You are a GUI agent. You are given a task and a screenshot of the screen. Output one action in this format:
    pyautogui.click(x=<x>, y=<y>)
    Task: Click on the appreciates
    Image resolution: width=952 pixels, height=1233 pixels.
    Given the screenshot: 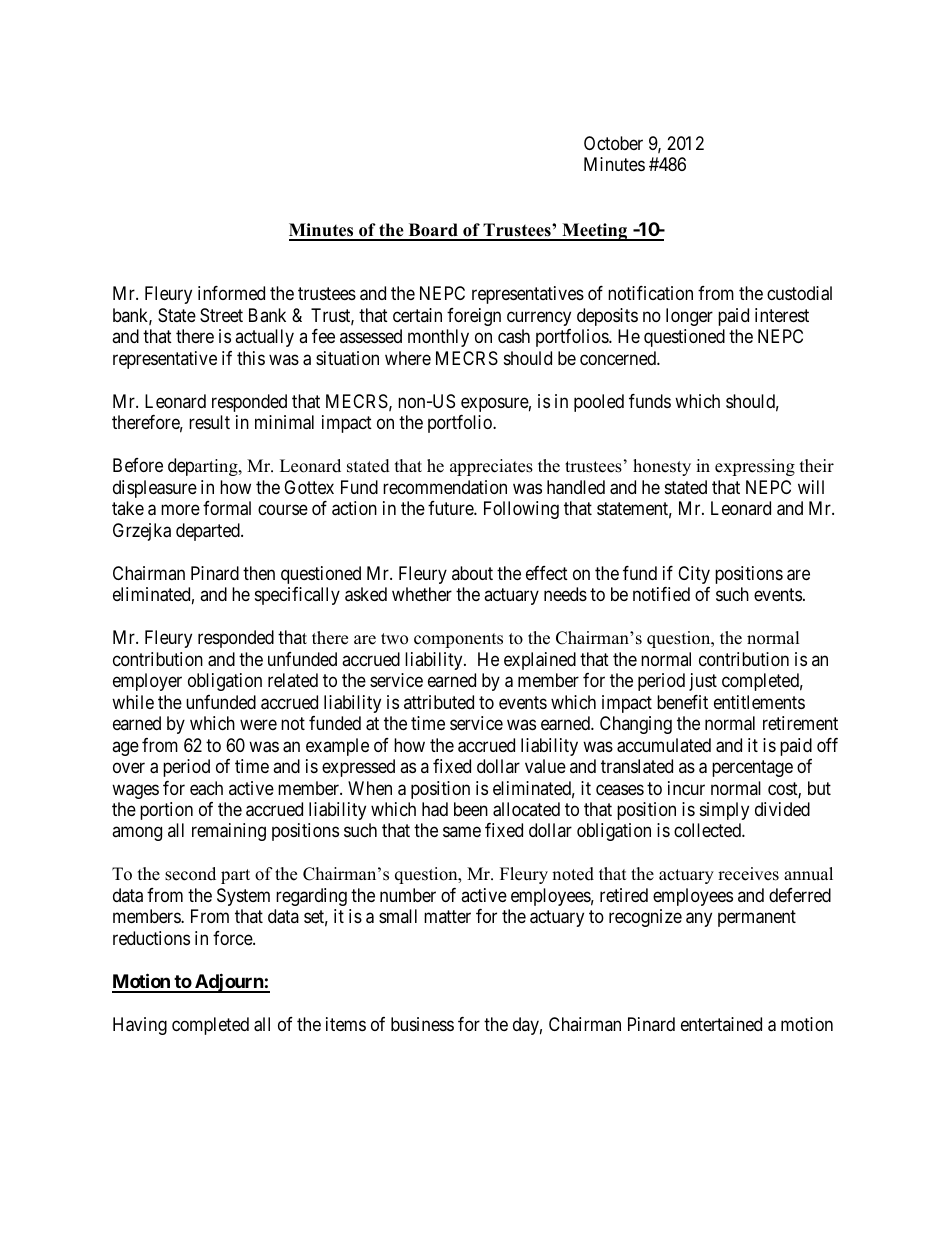 What is the action you would take?
    pyautogui.click(x=491, y=467)
